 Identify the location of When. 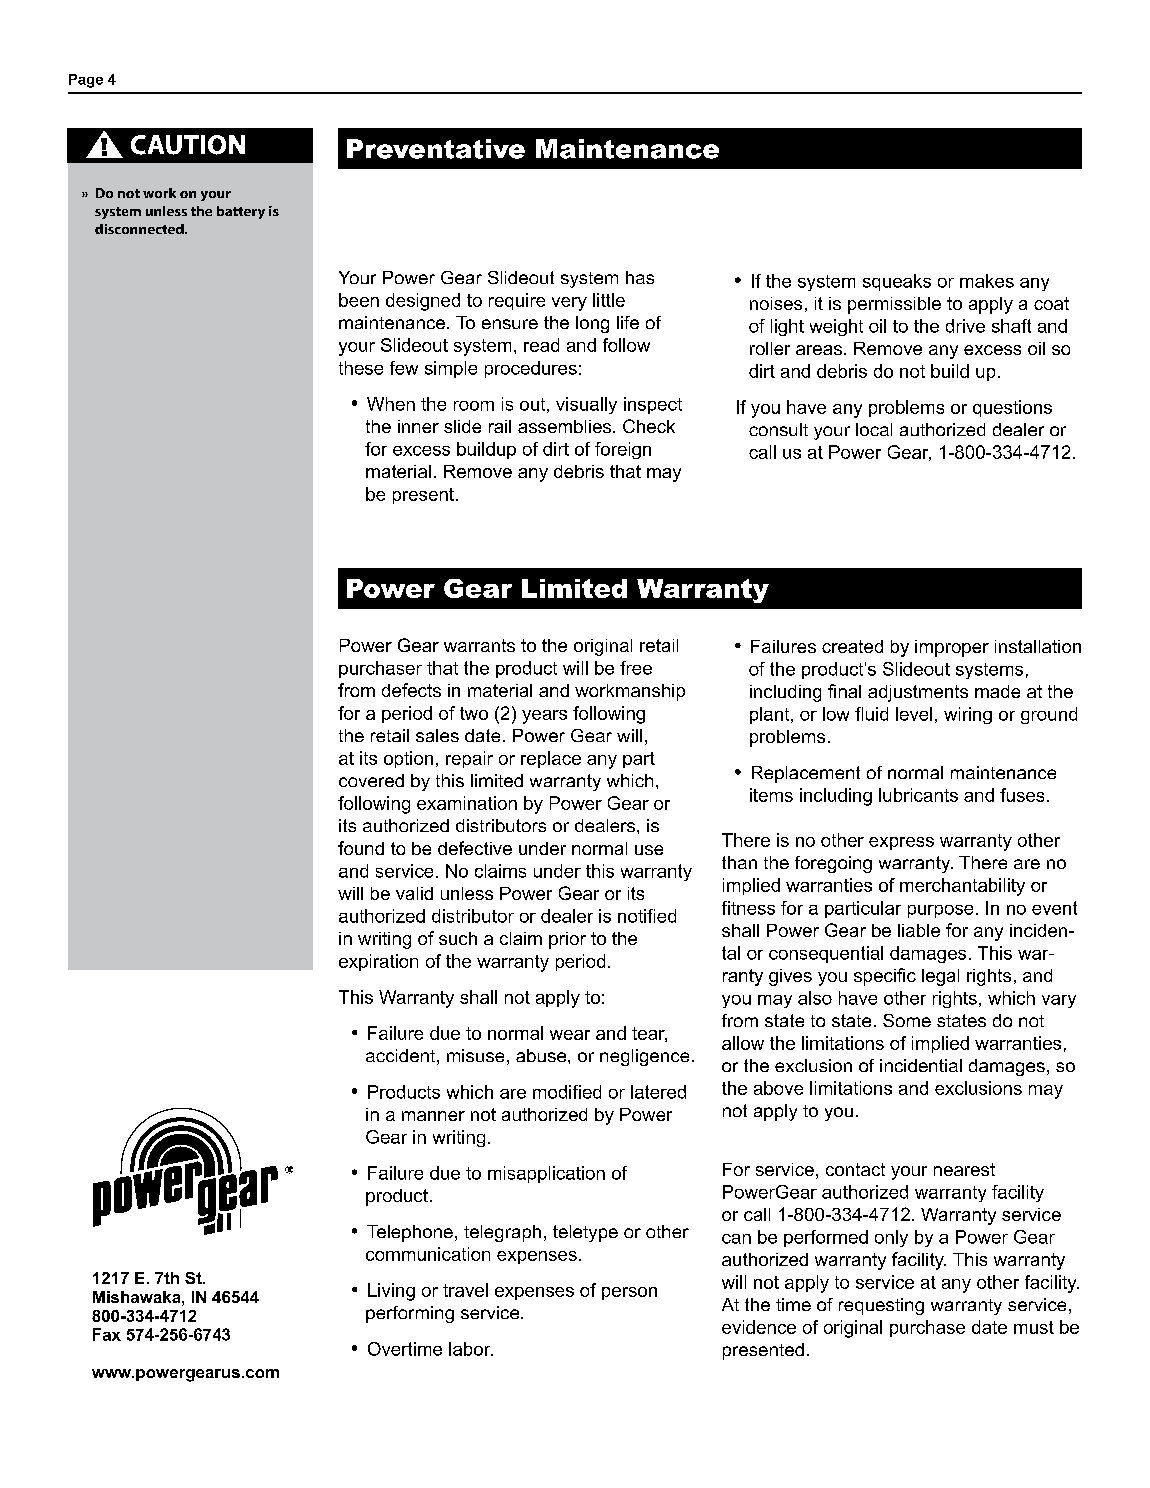
(391, 404).
